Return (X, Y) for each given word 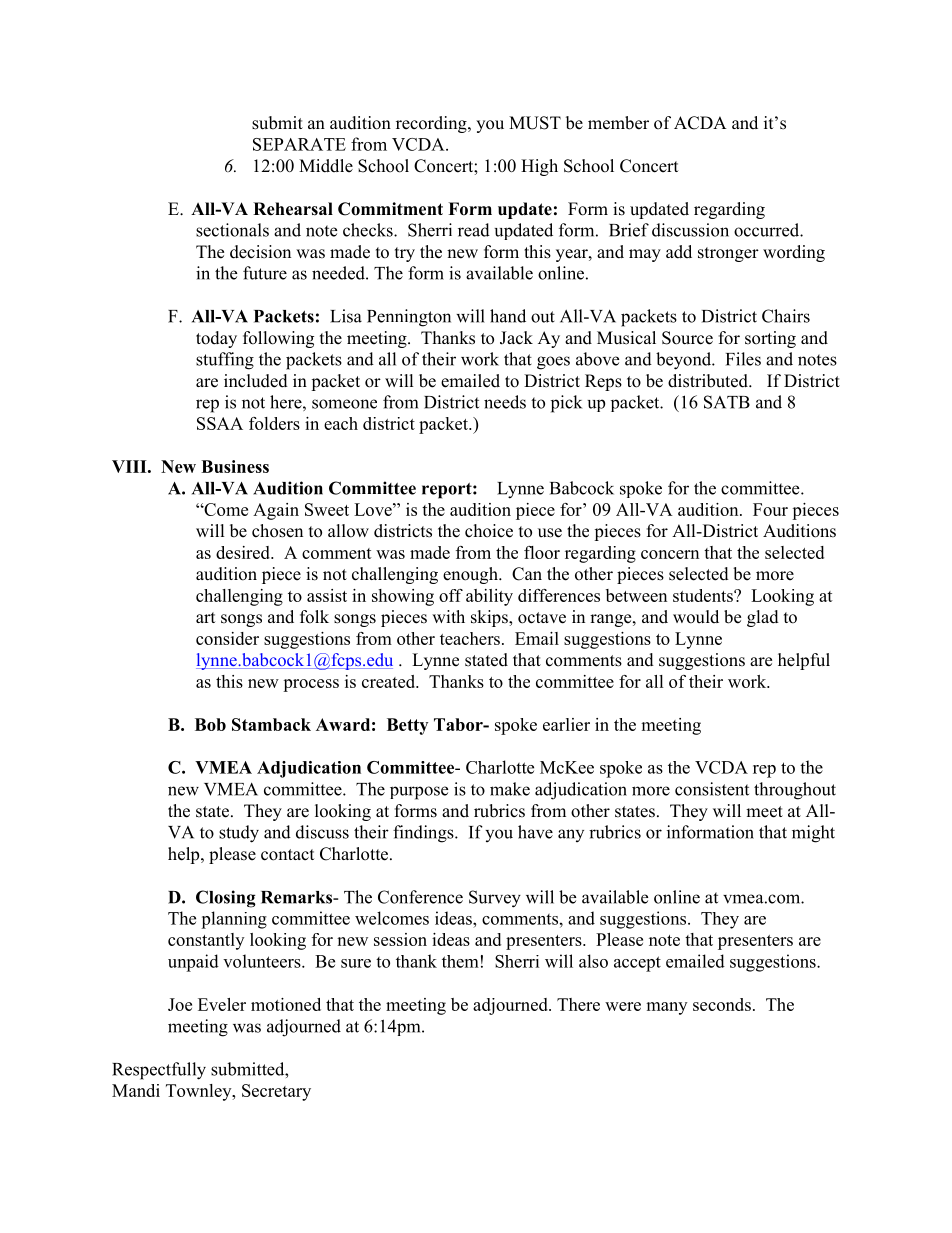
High (539, 167)
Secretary (276, 1092)
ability (489, 597)
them (460, 961)
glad (763, 618)
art (205, 617)
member (618, 123)
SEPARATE (299, 144)
